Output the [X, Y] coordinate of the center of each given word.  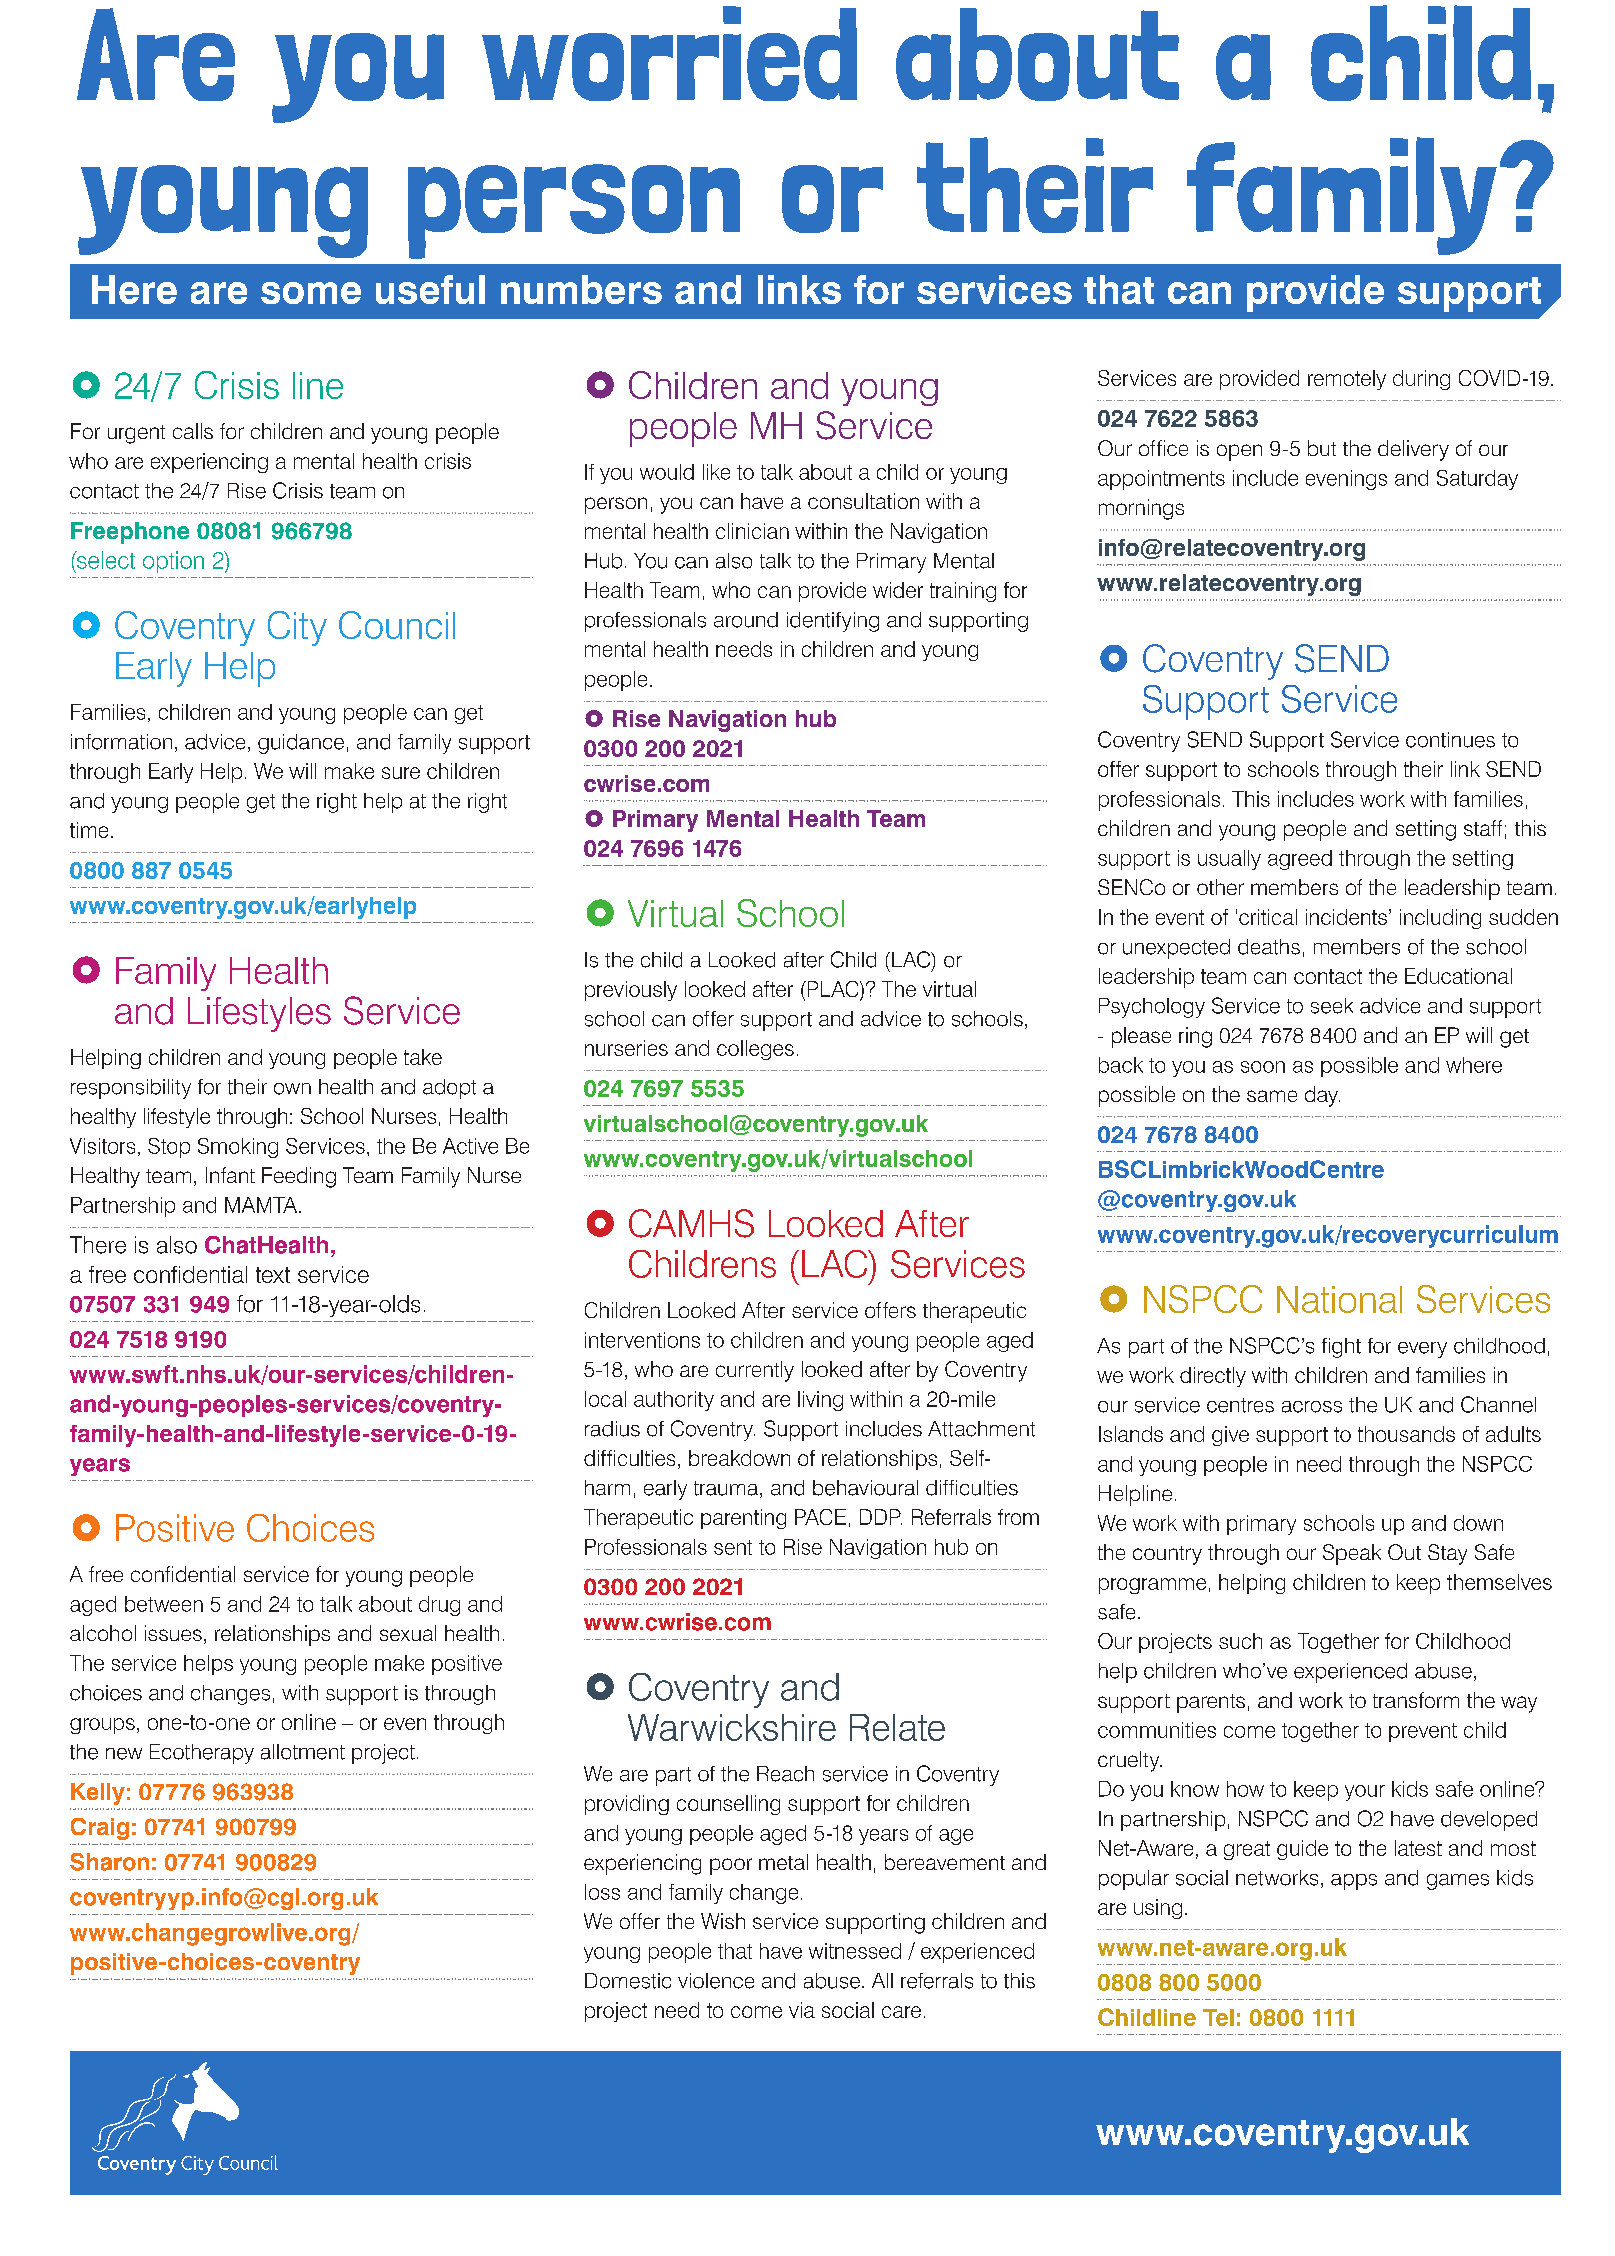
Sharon [109, 1862]
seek [1332, 1006]
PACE [820, 1517]
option [173, 562]
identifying [833, 622]
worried [669, 53]
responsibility [131, 1089]
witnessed [855, 1951]
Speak [1352, 1554]
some [311, 293]
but [1322, 448]
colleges [755, 1050]
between [164, 1604]
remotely [1347, 380]
